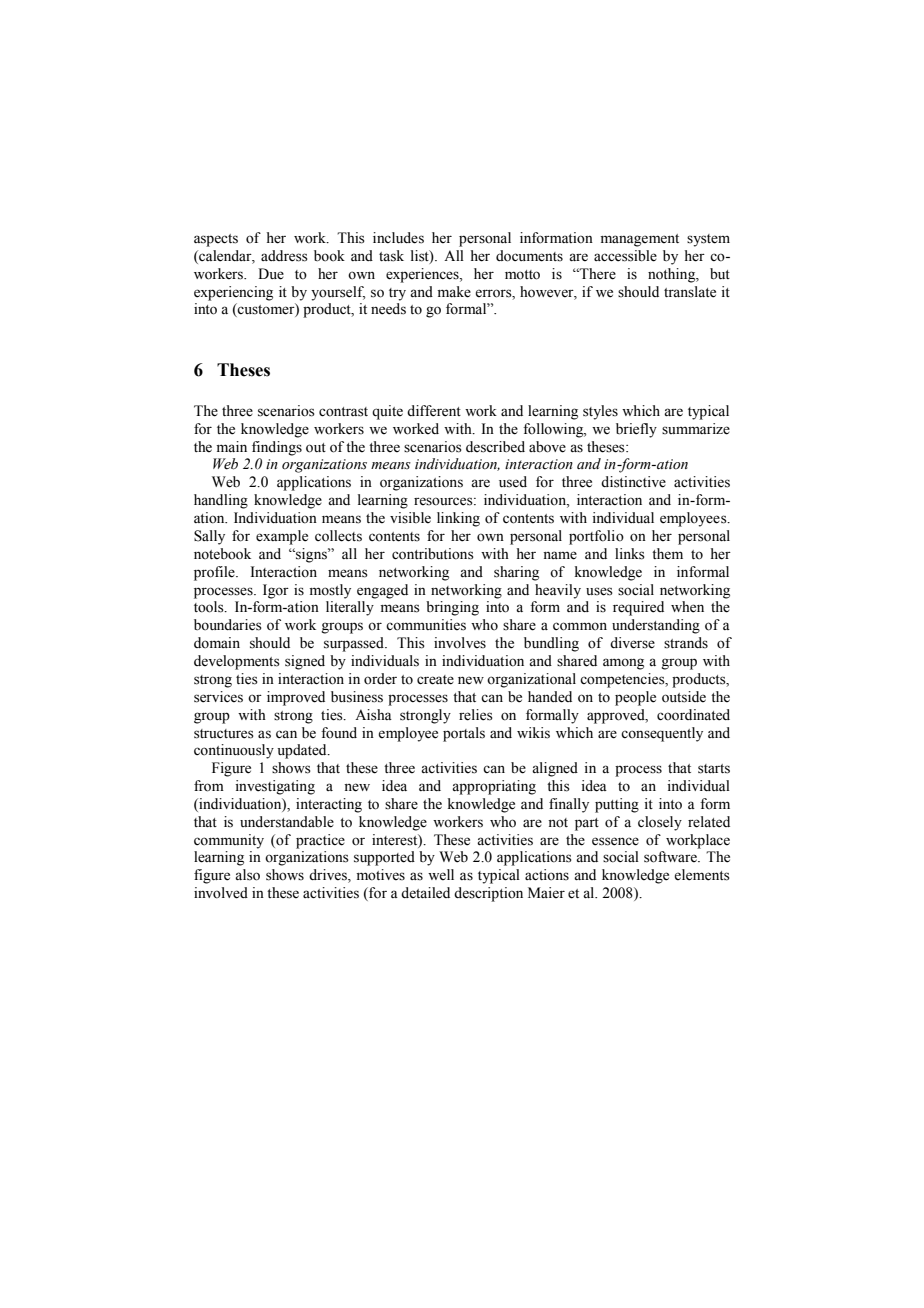  I want to click on among, so click(623, 664).
